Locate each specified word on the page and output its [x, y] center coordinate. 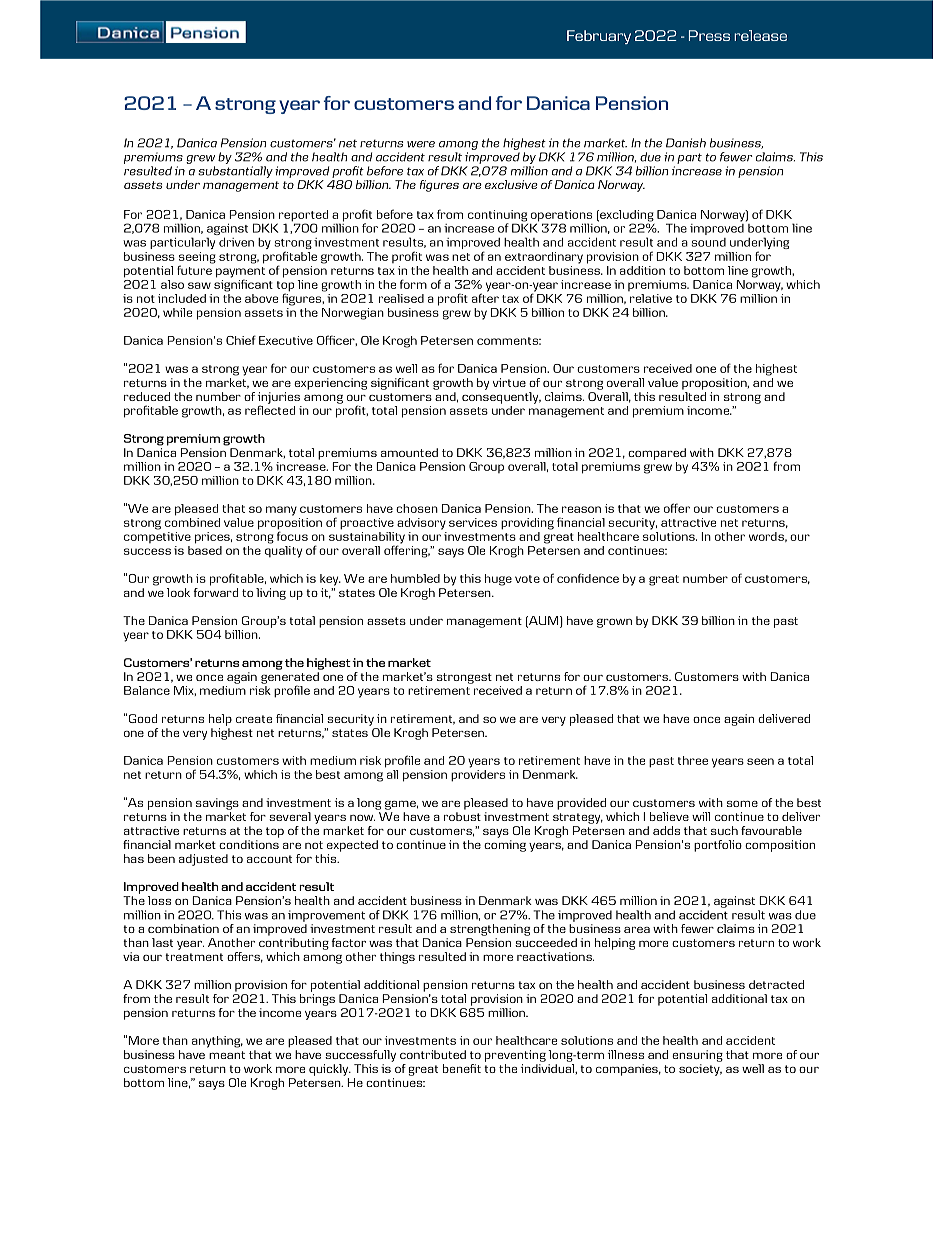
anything [217, 1042]
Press [709, 35]
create [254, 719]
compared [657, 454]
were [421, 144]
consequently [501, 398]
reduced [147, 396]
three [693, 760]
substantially [235, 172]
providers [478, 776]
